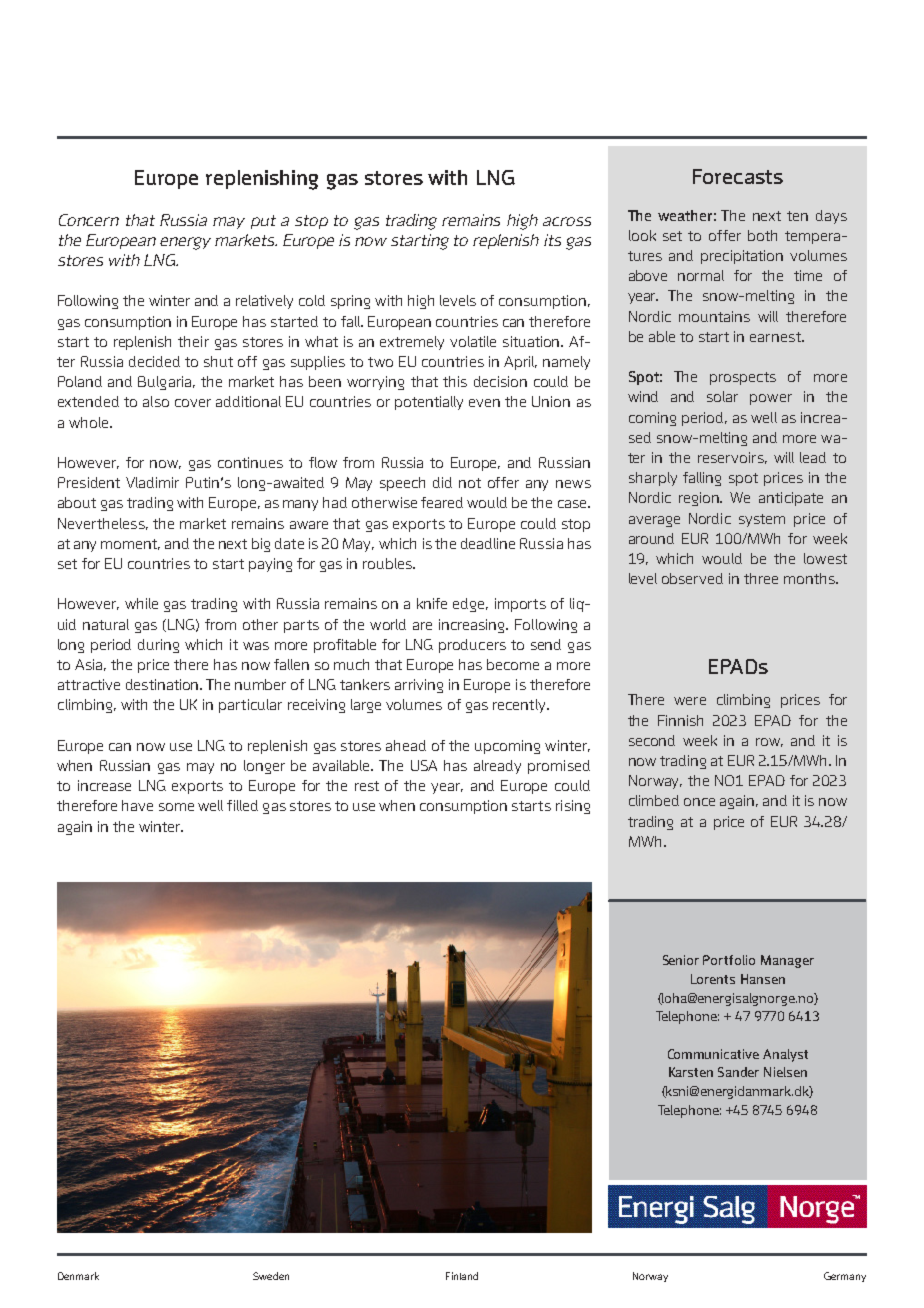  What do you see at coordinates (406, 745) in the document?
I see `ahead` at bounding box center [406, 745].
